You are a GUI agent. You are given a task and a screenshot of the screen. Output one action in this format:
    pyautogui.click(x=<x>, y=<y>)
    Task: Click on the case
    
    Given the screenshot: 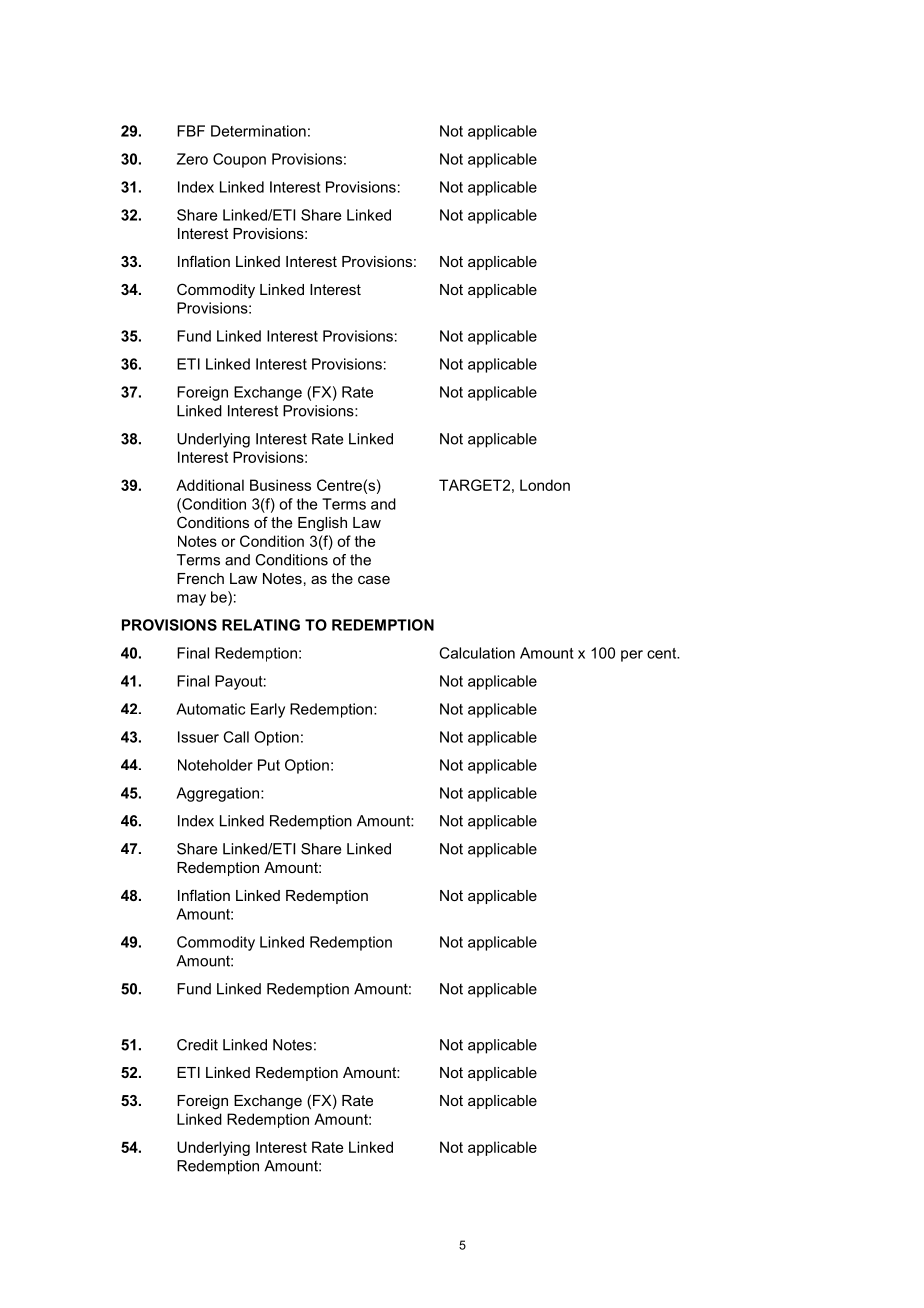 What is the action you would take?
    pyautogui.click(x=374, y=580)
